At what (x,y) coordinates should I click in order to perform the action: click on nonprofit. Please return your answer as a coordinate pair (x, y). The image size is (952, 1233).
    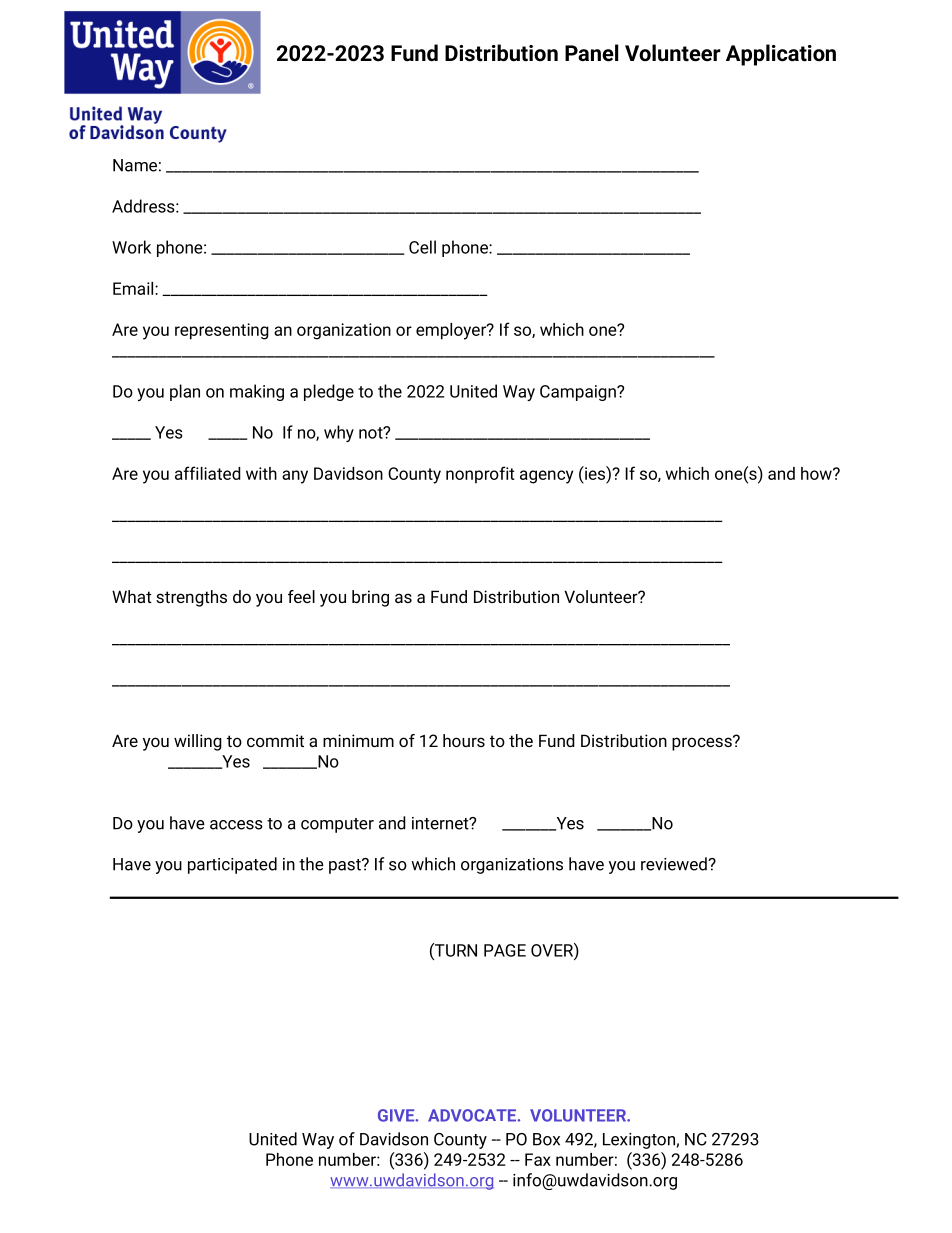
    Looking at the image, I should click on (480, 475).
